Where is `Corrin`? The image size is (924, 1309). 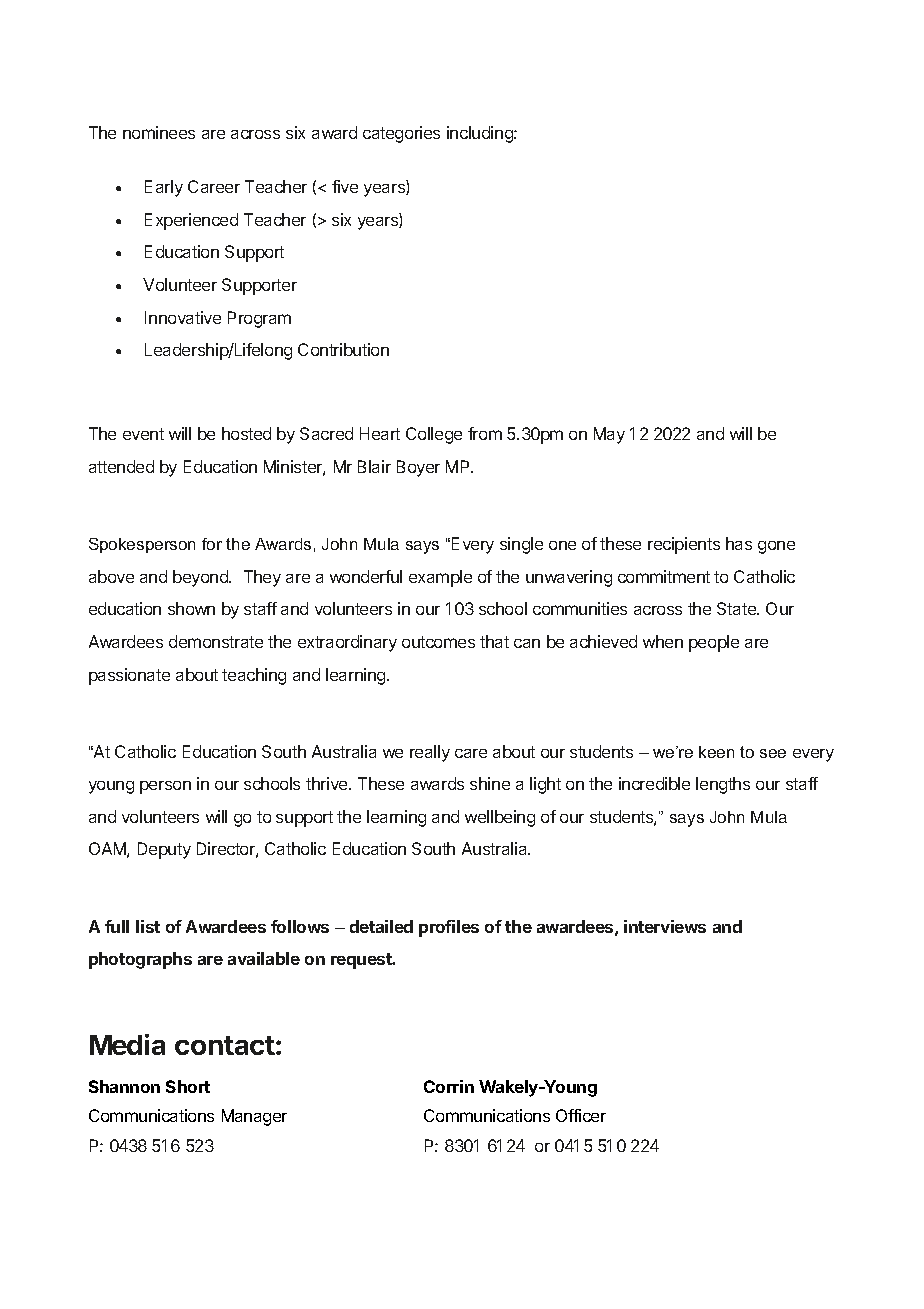 Corrin is located at coordinates (449, 1086).
